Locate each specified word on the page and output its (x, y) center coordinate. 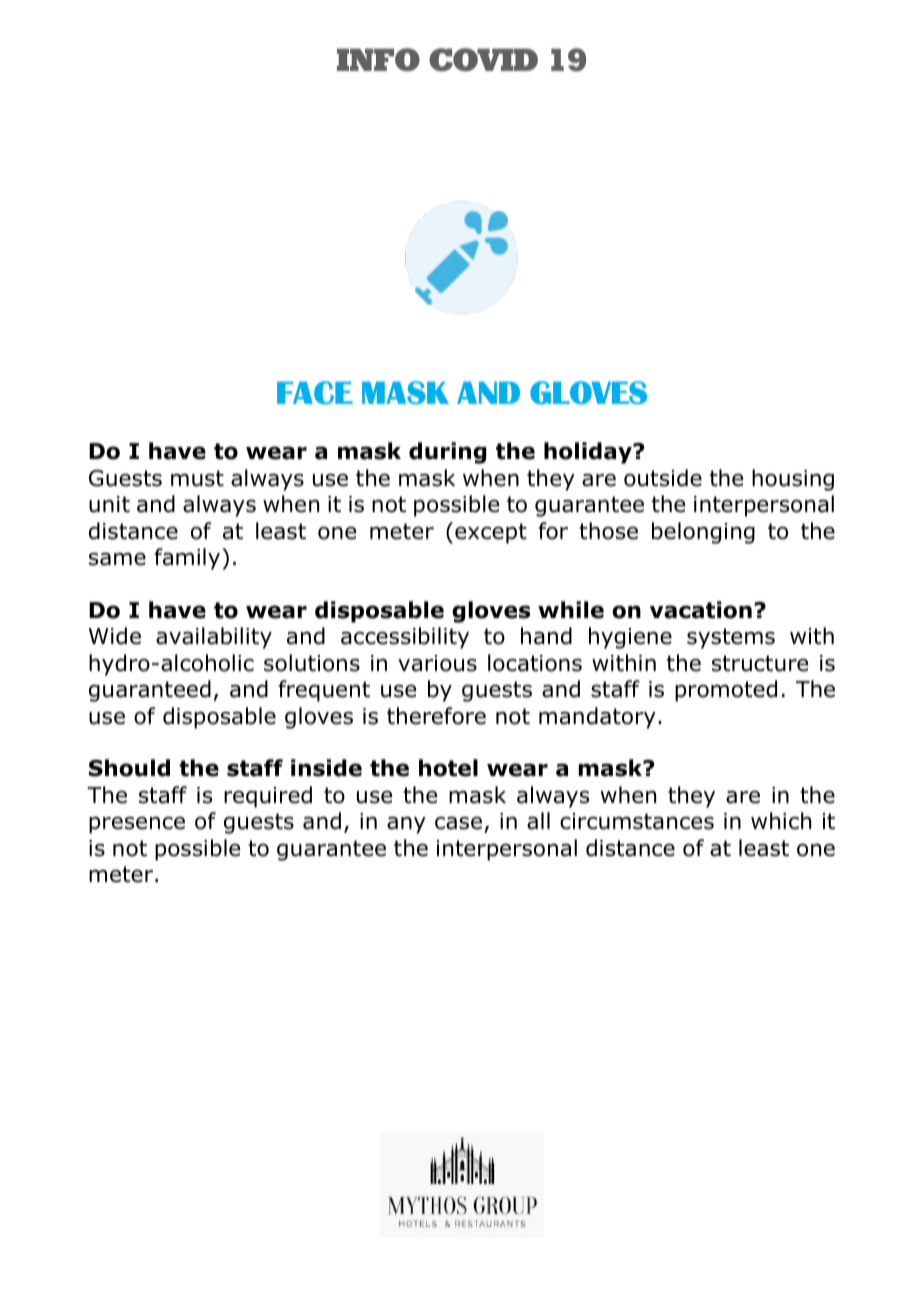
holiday (589, 453)
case (458, 823)
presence (137, 825)
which (781, 821)
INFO (378, 60)
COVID (483, 60)
